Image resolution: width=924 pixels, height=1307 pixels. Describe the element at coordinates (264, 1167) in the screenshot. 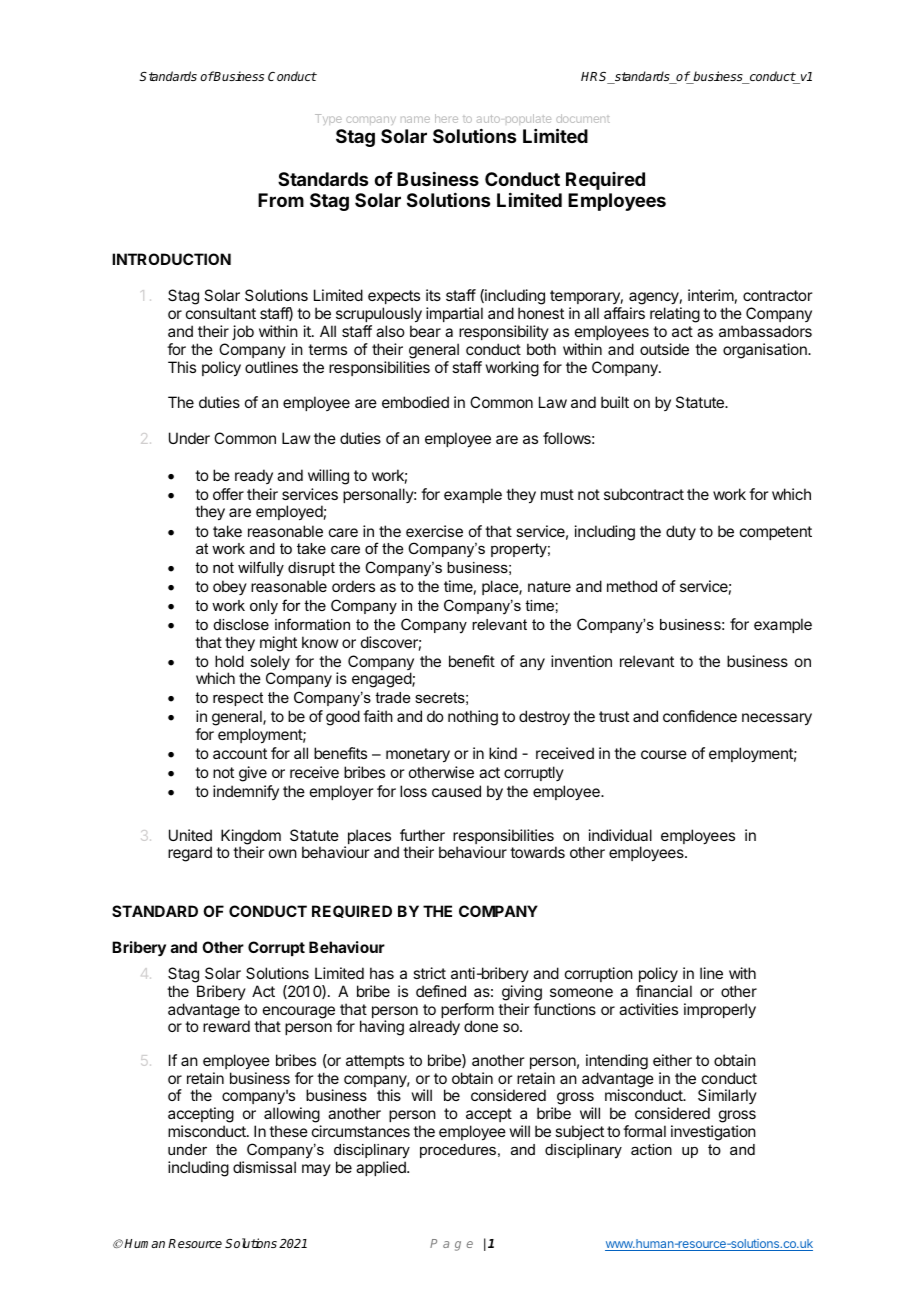

I see `dismissal` at that location.
